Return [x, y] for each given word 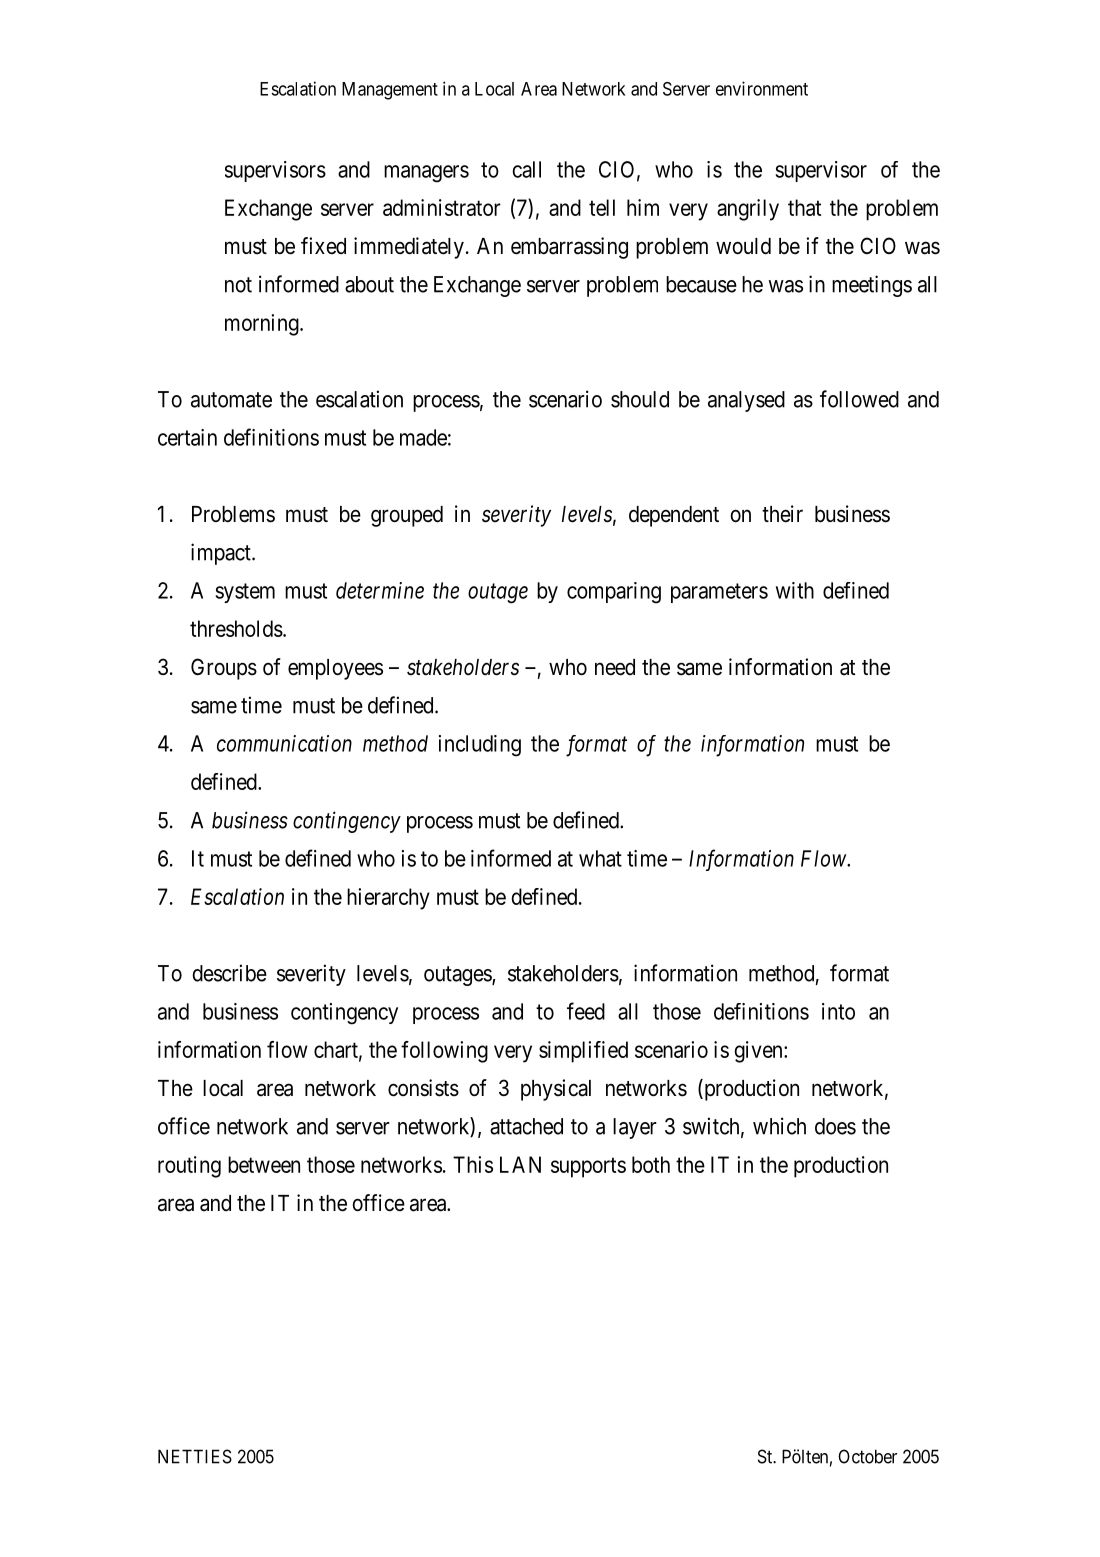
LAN [520, 1164]
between [264, 1164]
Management [390, 91]
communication [284, 743]
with [795, 590]
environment [762, 88]
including [480, 746]
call [526, 169]
